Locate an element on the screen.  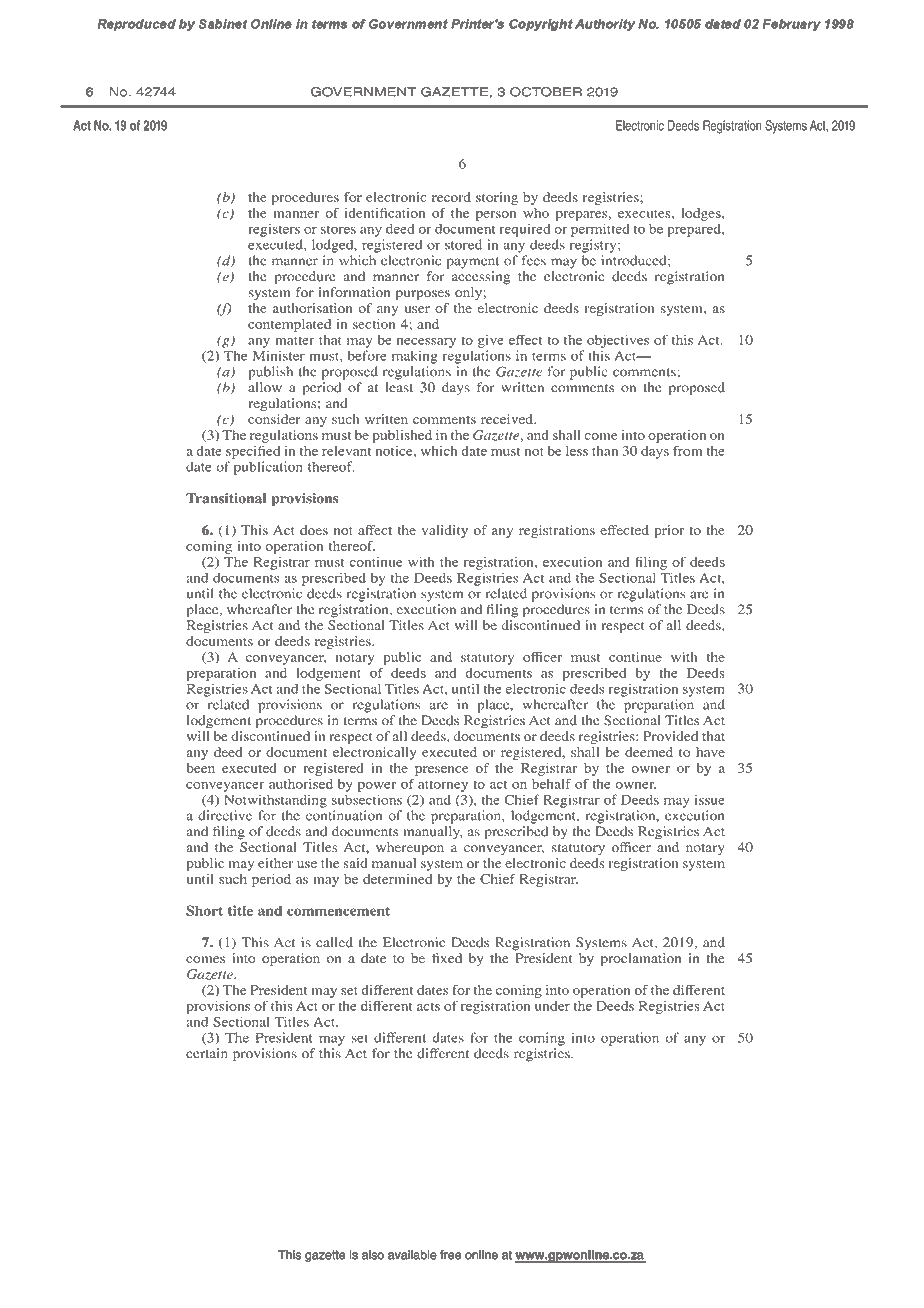
been is located at coordinates (200, 768).
